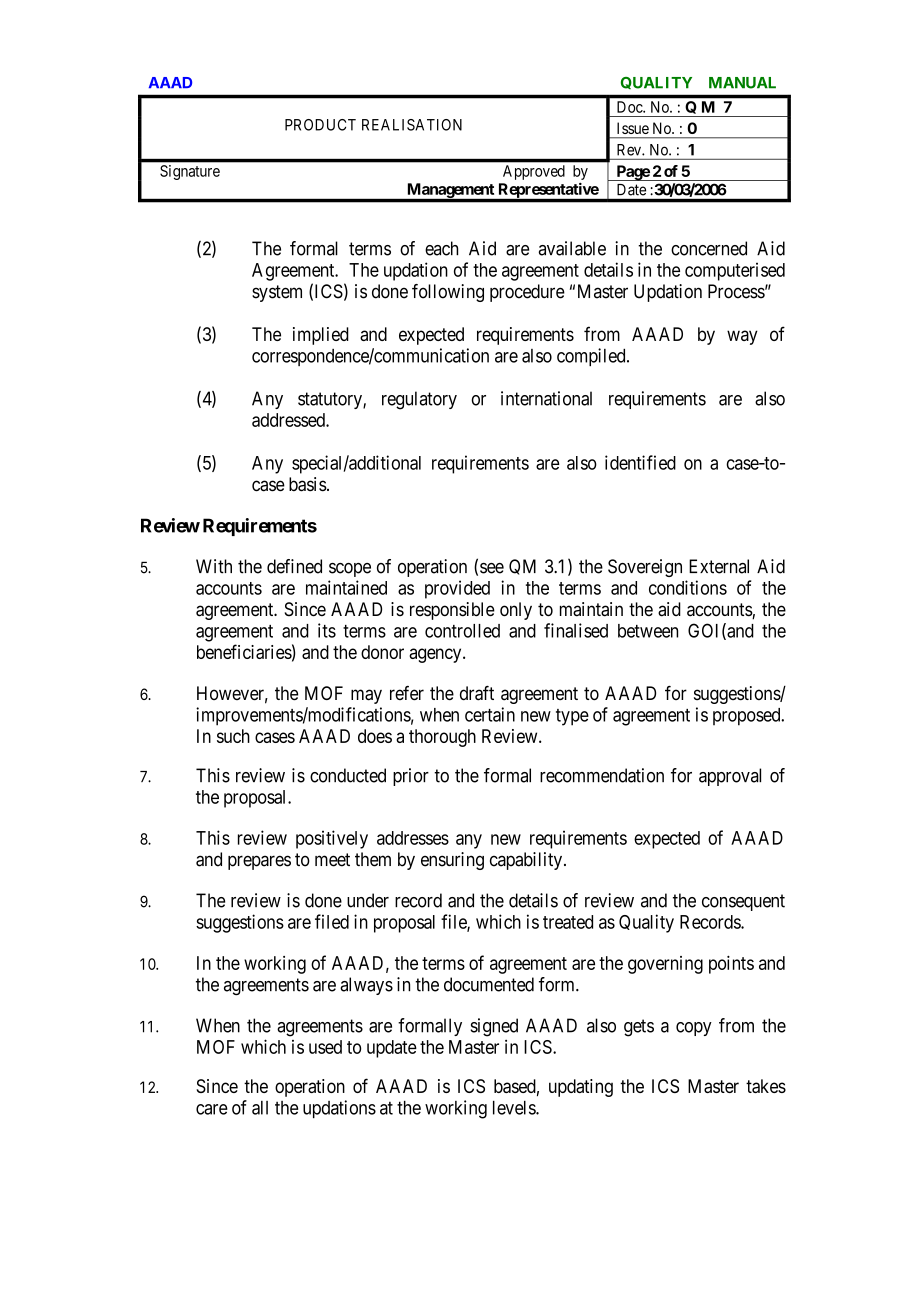 This document has width=924, height=1308. I want to click on MANUAL, so click(742, 83).
